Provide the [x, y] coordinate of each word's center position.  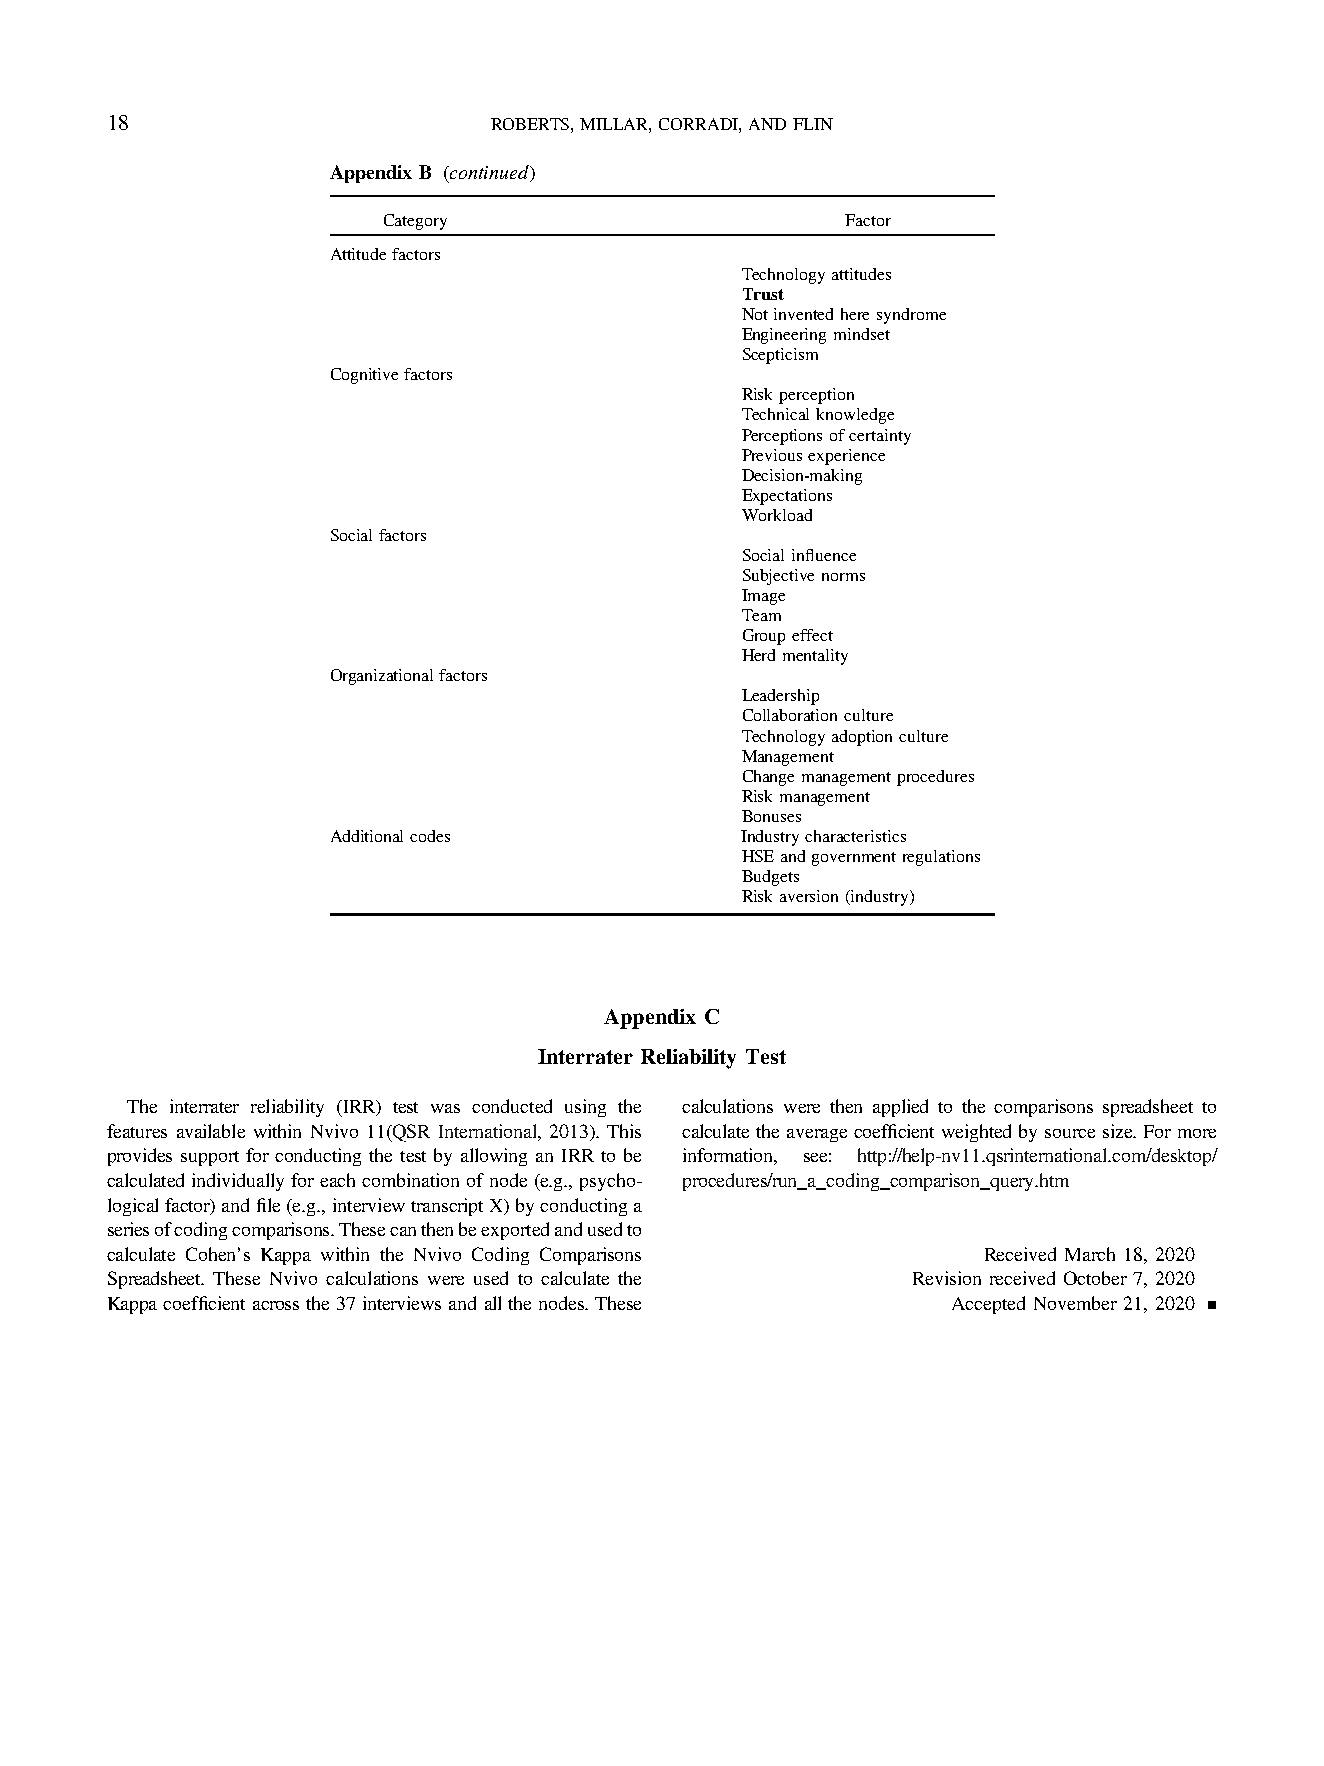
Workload [777, 515]
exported [515, 1231]
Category [415, 222]
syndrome [911, 316]
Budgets [770, 878]
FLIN [813, 124]
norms [843, 577]
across [276, 1305]
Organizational [382, 677]
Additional [367, 836]
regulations [941, 858]
